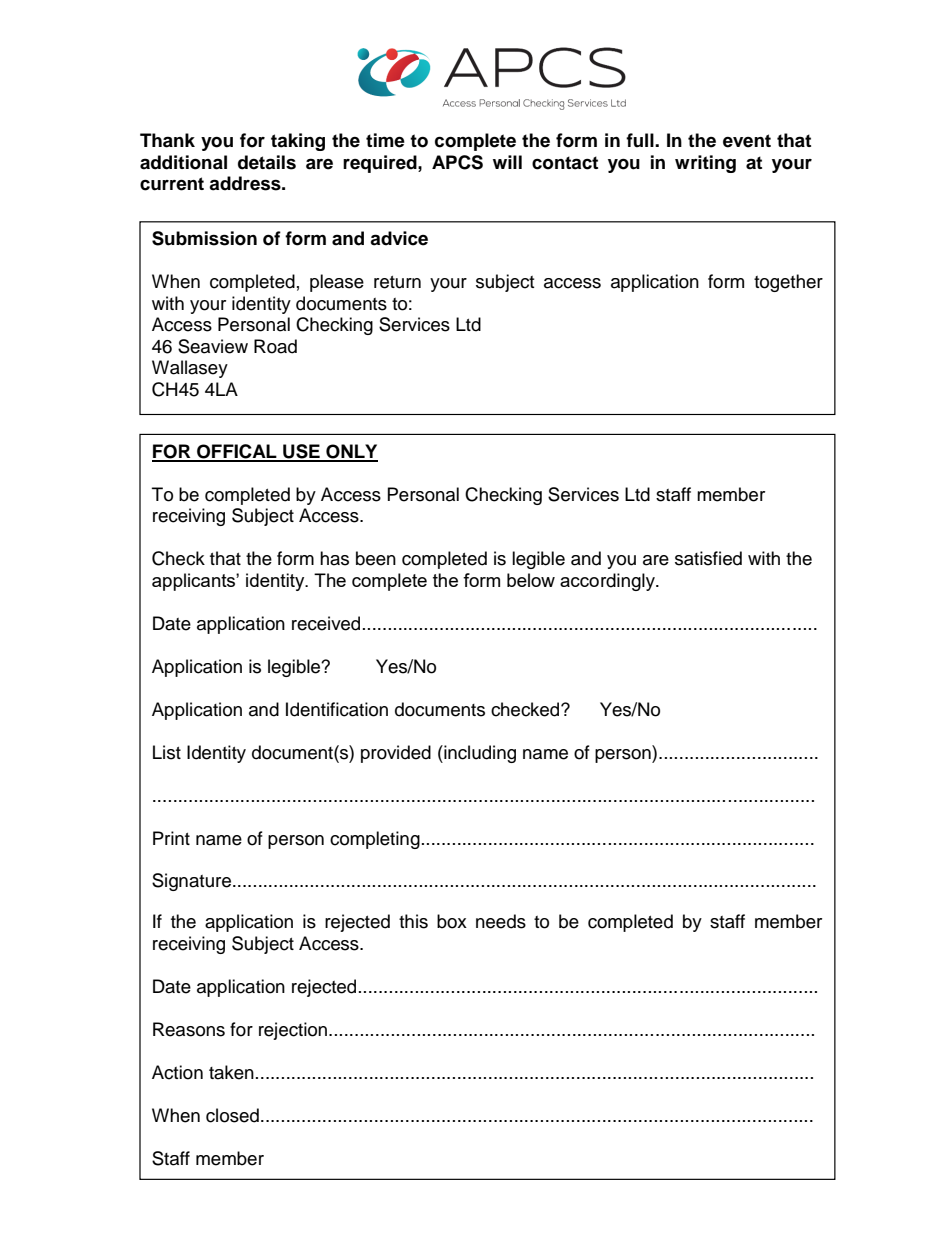 The width and height of the screenshot is (952, 1233). What do you see at coordinates (788, 283) in the screenshot?
I see `together` at bounding box center [788, 283].
